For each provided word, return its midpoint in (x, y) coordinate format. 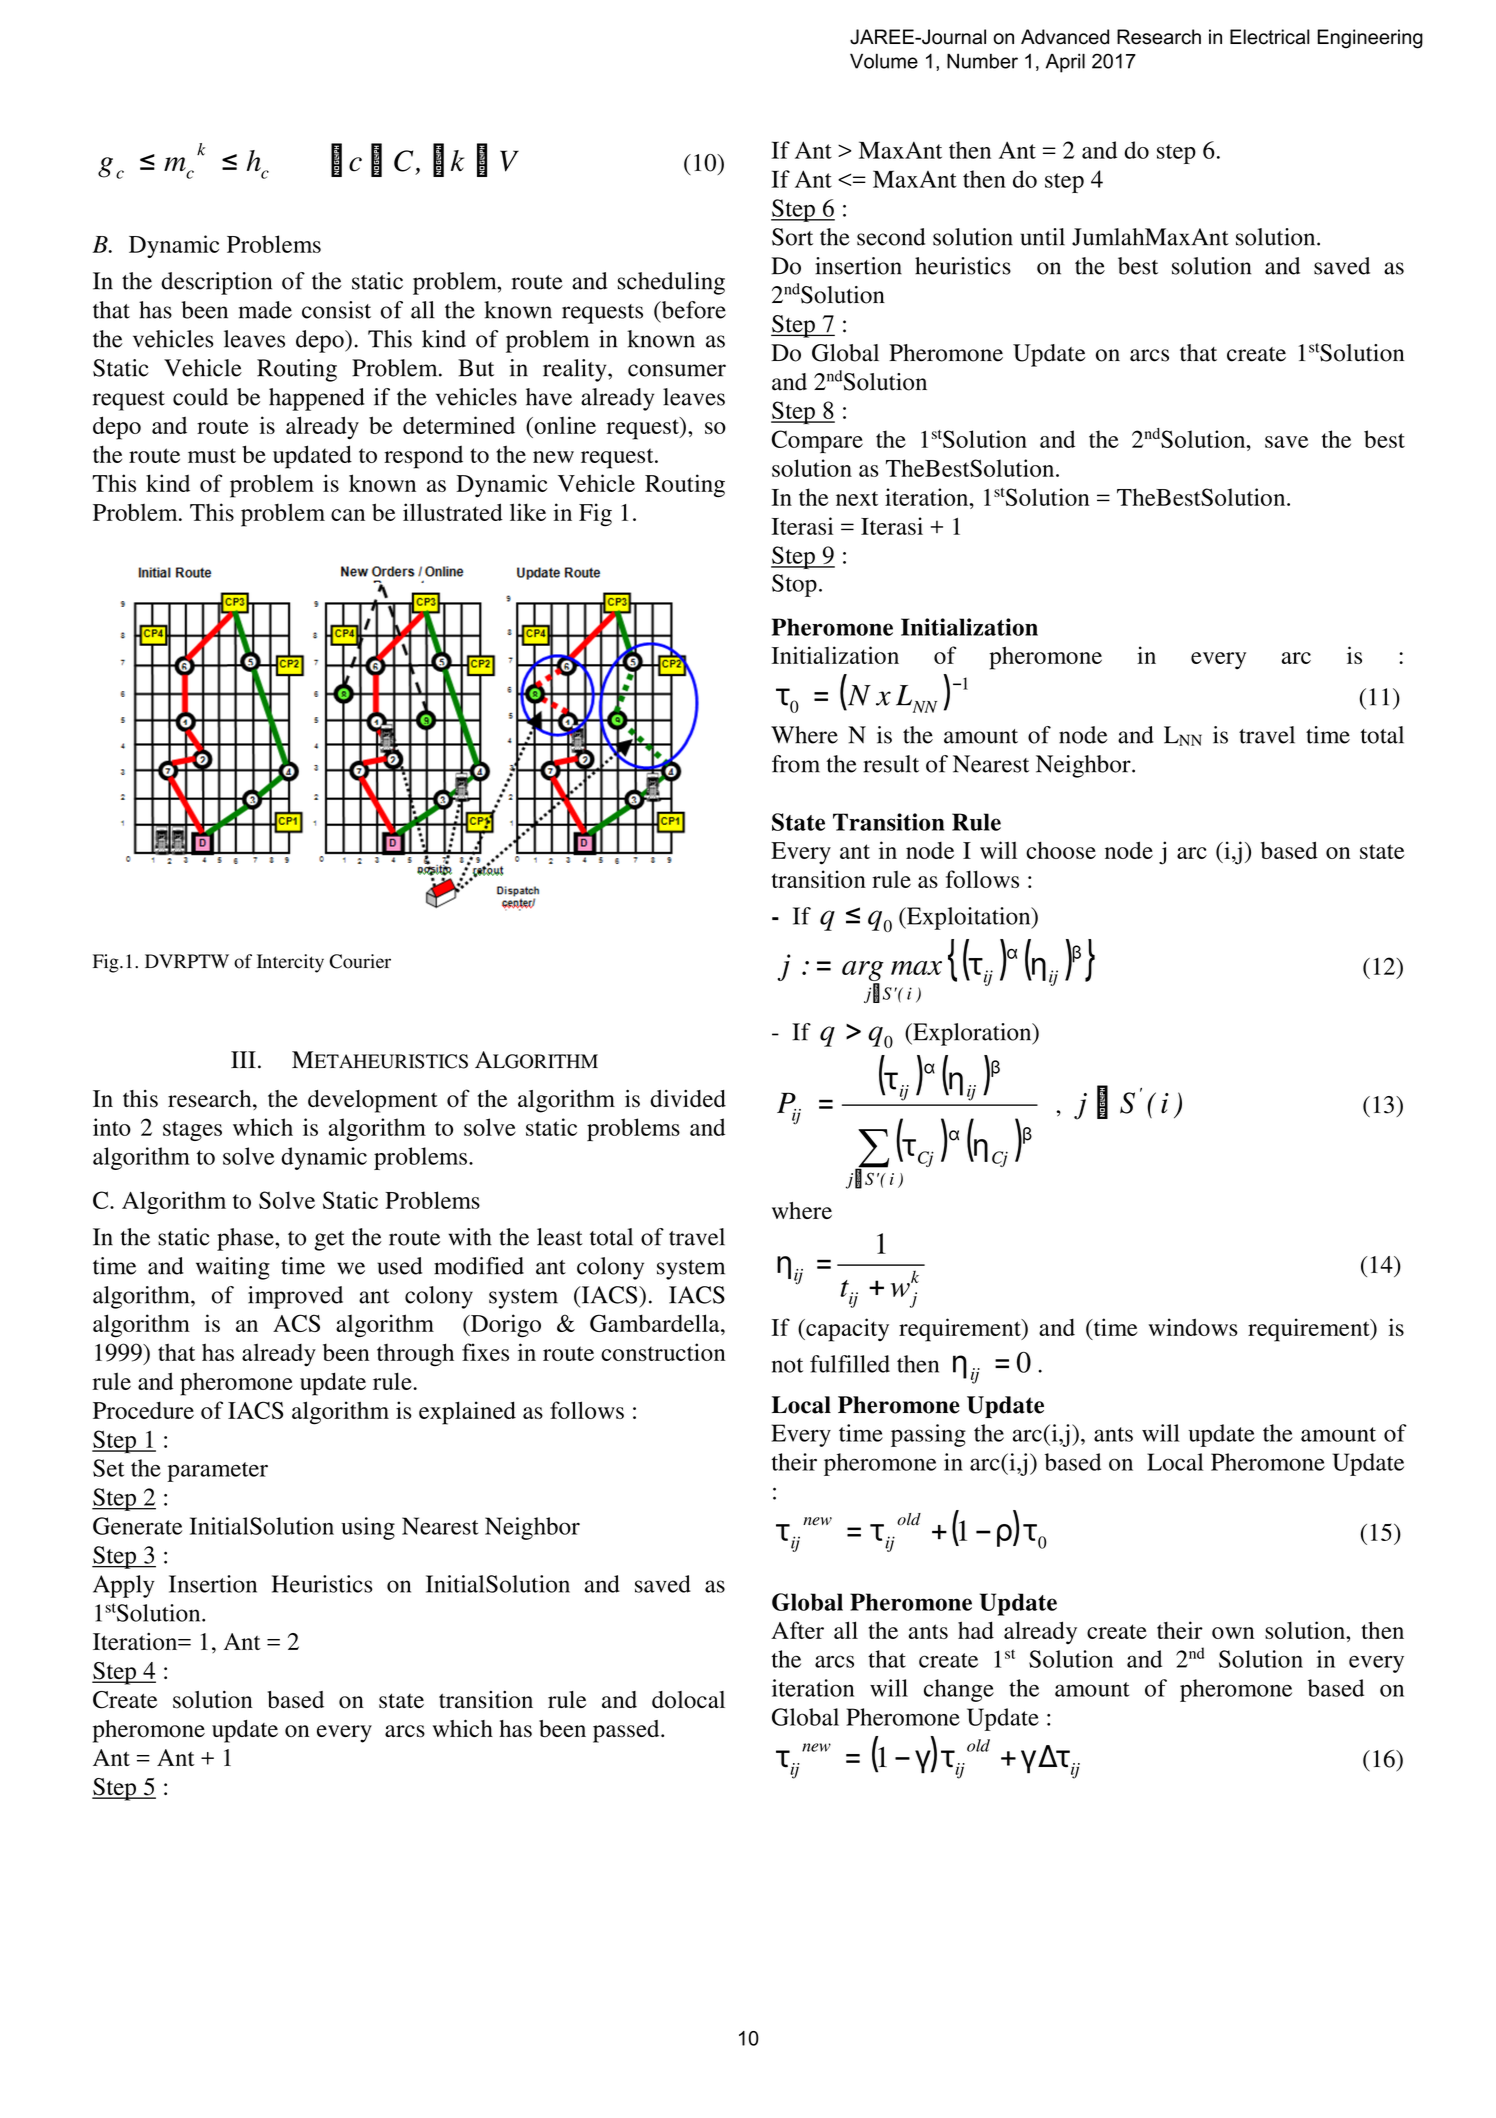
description (216, 283)
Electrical (1270, 37)
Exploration (972, 1034)
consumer (677, 370)
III (243, 1059)
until (1042, 237)
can (348, 515)
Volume (884, 61)
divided (688, 1098)
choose (1061, 850)
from (796, 764)
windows (1193, 1327)
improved (295, 1297)
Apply (124, 1586)
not (787, 1365)
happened (317, 399)
